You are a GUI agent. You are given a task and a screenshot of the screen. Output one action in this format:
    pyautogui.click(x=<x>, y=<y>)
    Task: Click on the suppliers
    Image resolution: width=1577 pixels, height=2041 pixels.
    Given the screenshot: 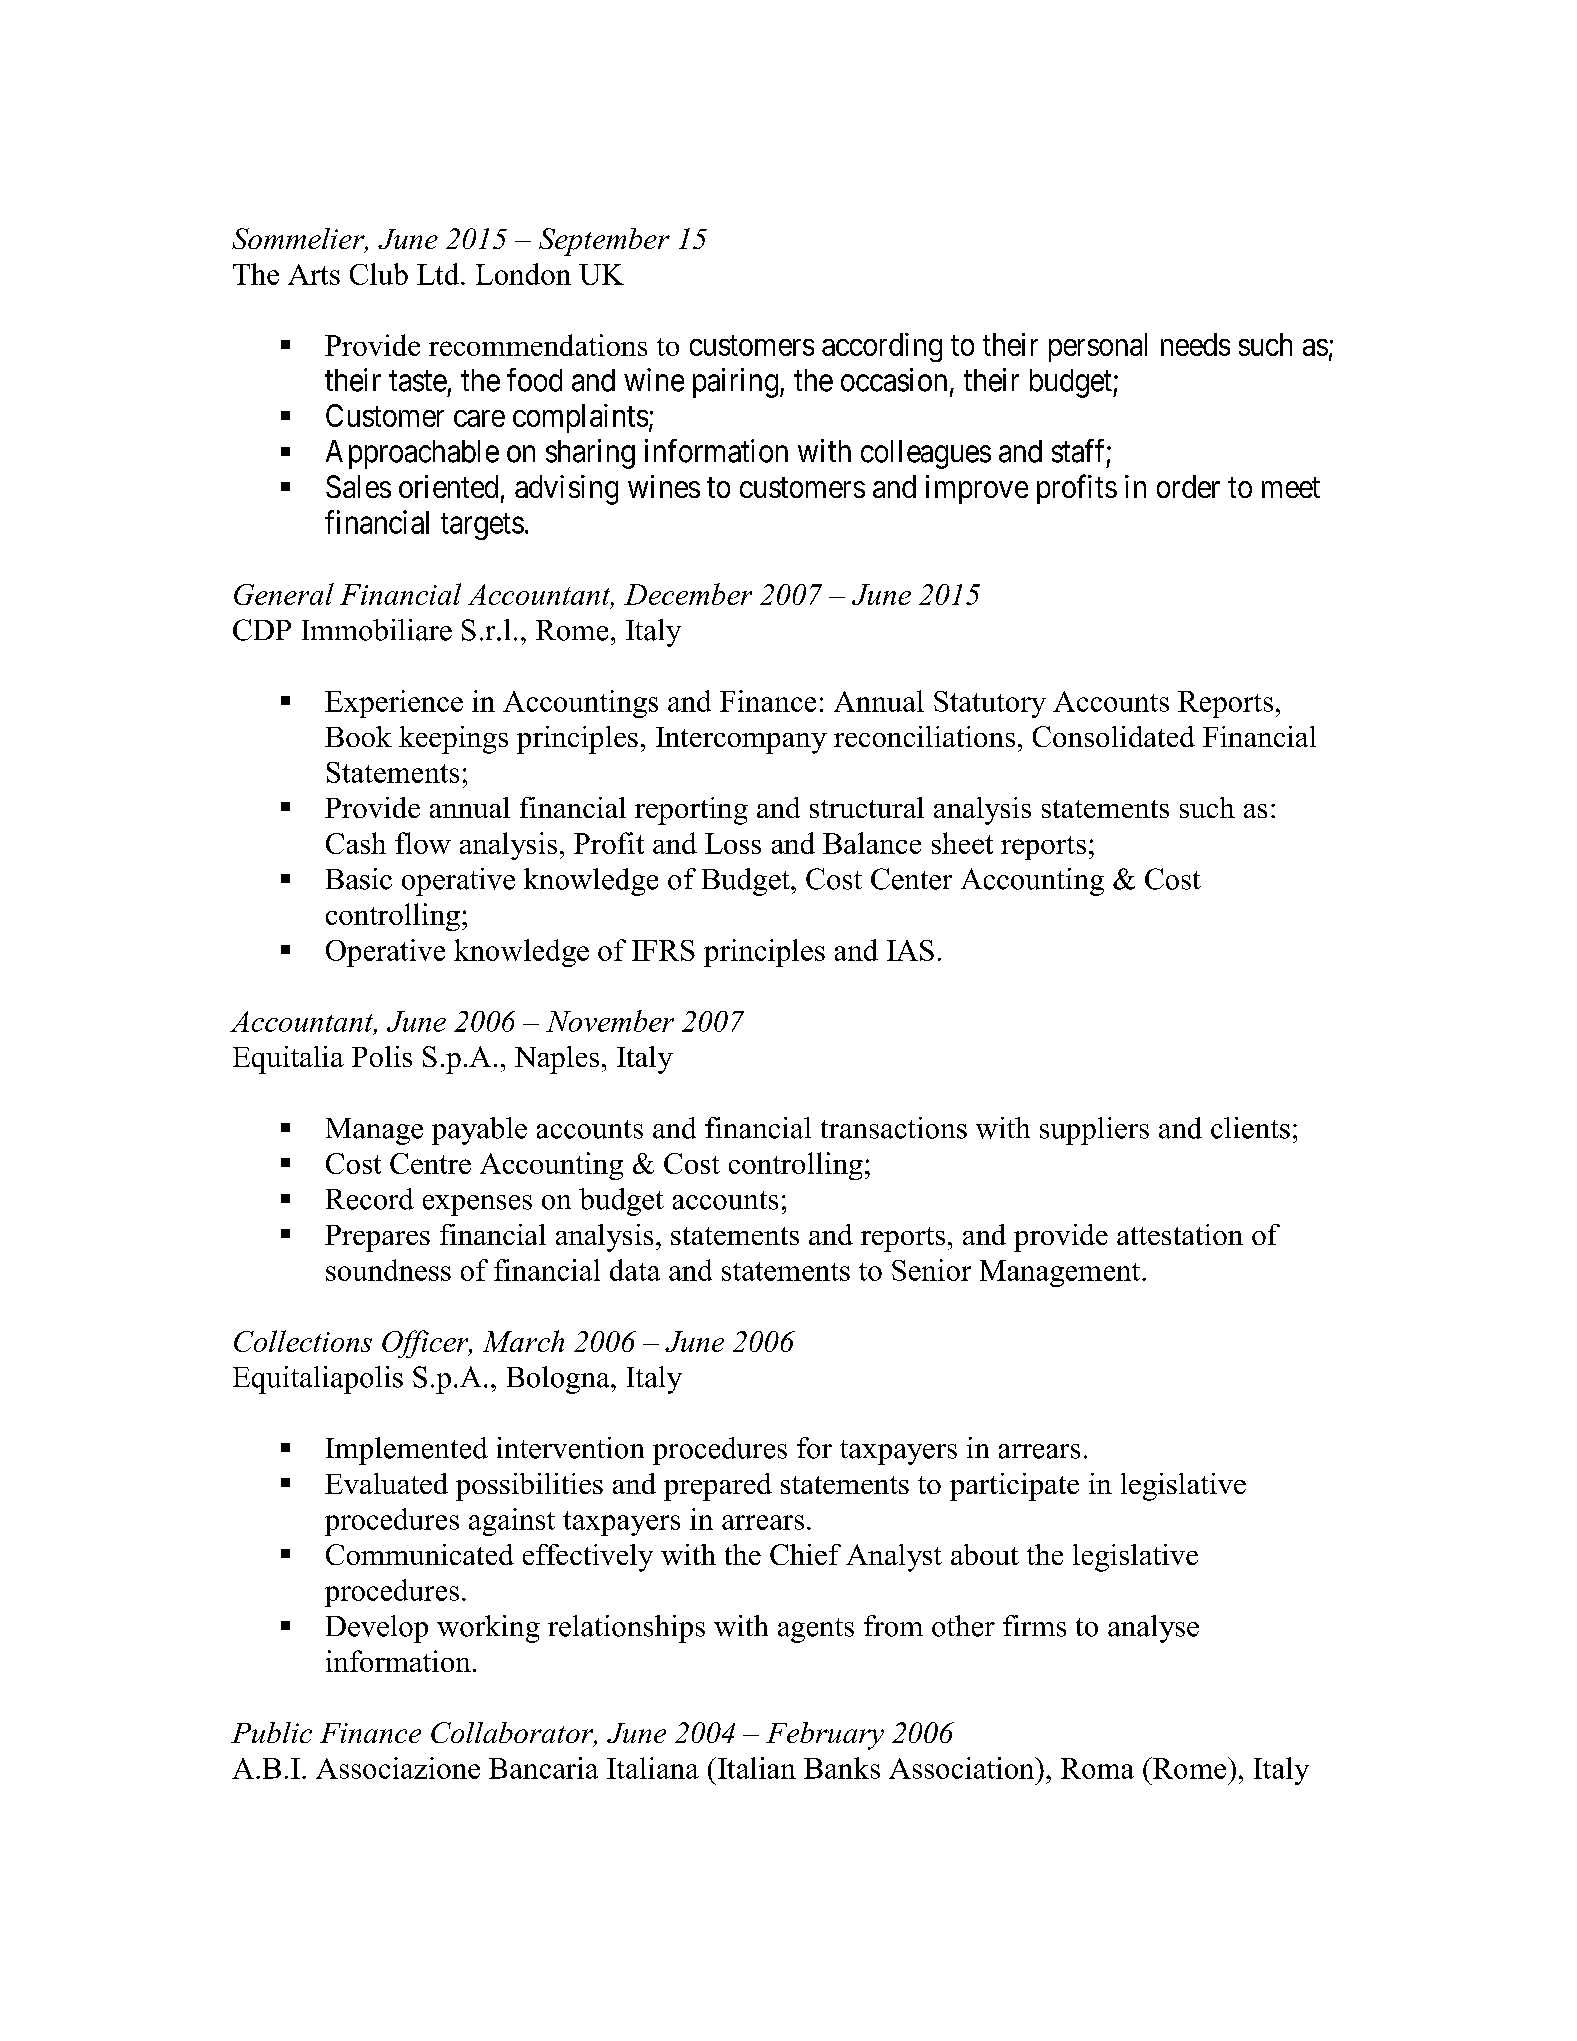 What is the action you would take?
    pyautogui.click(x=1094, y=1131)
